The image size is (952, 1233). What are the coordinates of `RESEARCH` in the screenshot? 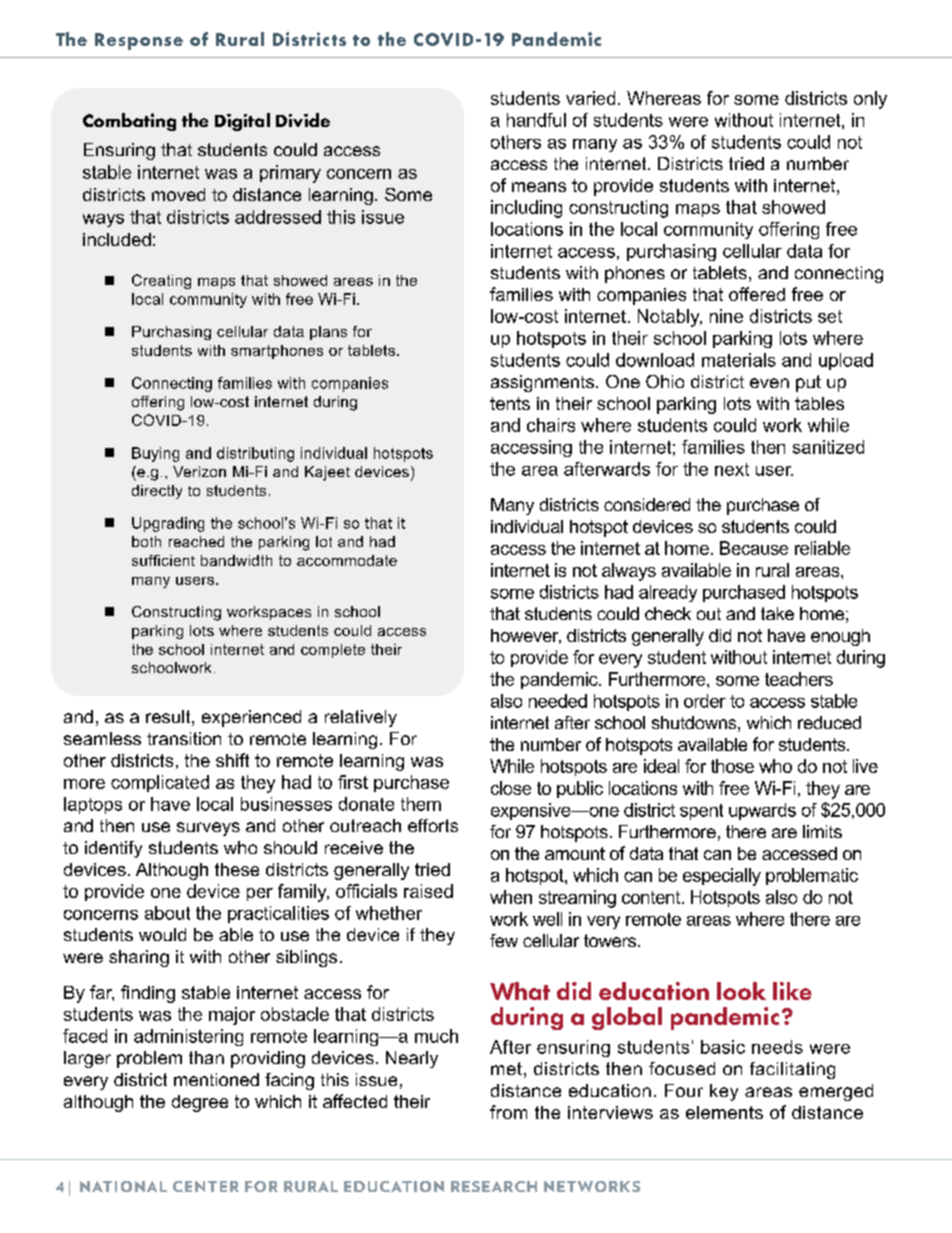 It's located at (494, 1186).
